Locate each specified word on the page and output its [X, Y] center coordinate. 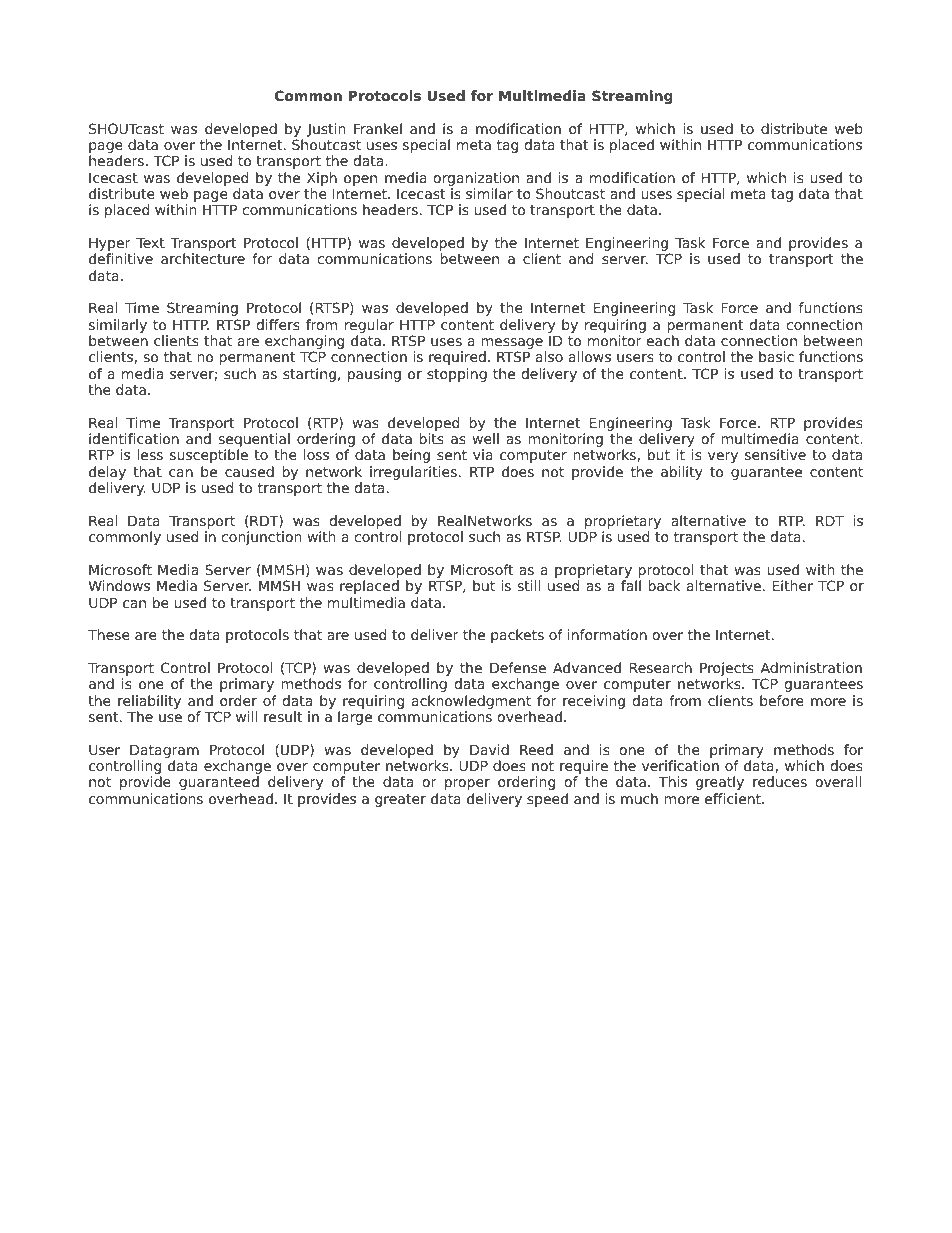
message [512, 345]
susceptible [209, 456]
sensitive [775, 454]
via [483, 454]
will [247, 716]
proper [467, 784]
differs [278, 324]
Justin [326, 130]
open [360, 180]
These [109, 634]
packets [517, 636]
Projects [728, 670]
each [662, 340]
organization [476, 179]
